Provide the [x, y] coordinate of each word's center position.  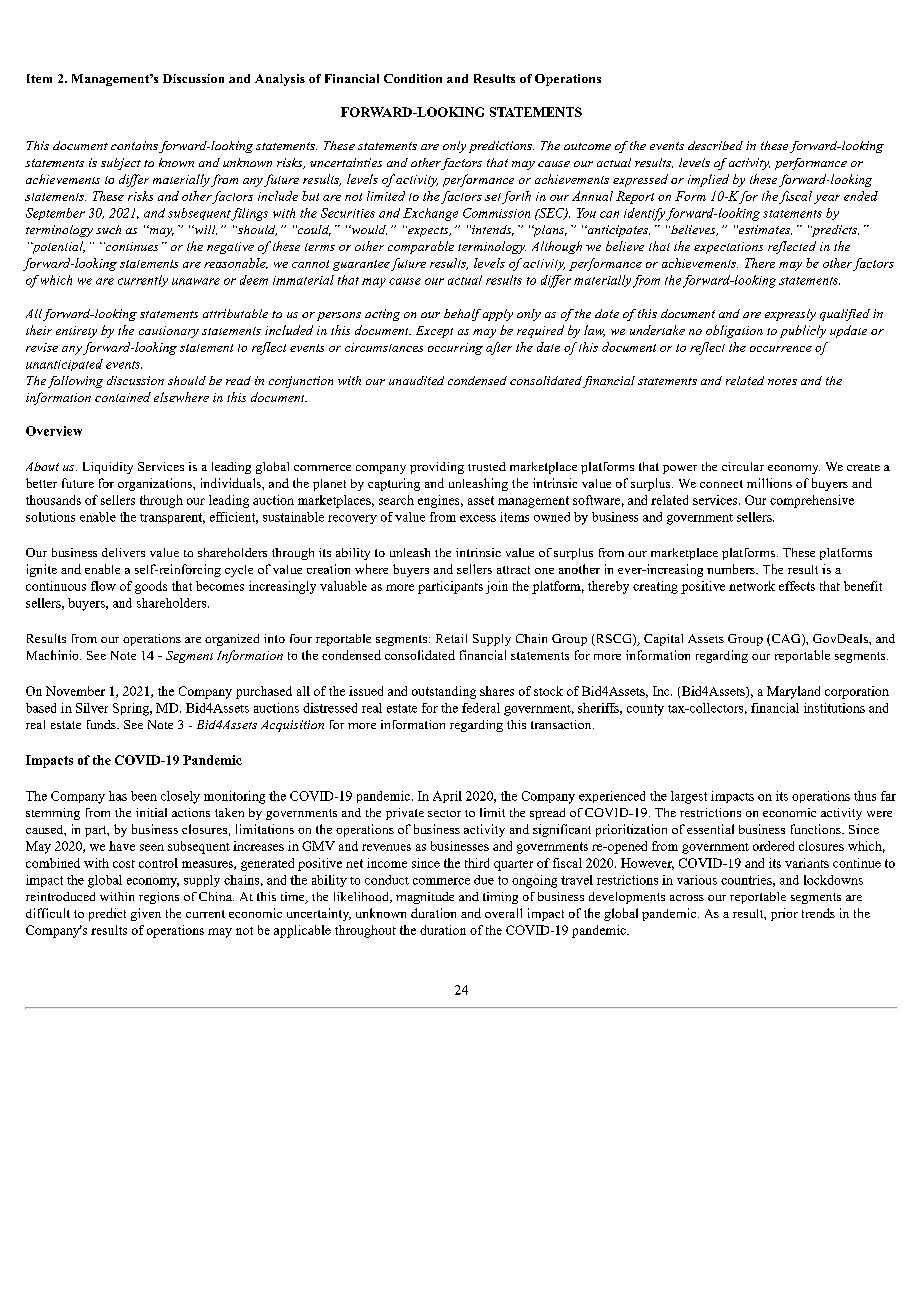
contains [134, 145]
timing [500, 898]
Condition [413, 78]
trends [818, 913]
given [146, 914]
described [715, 145]
